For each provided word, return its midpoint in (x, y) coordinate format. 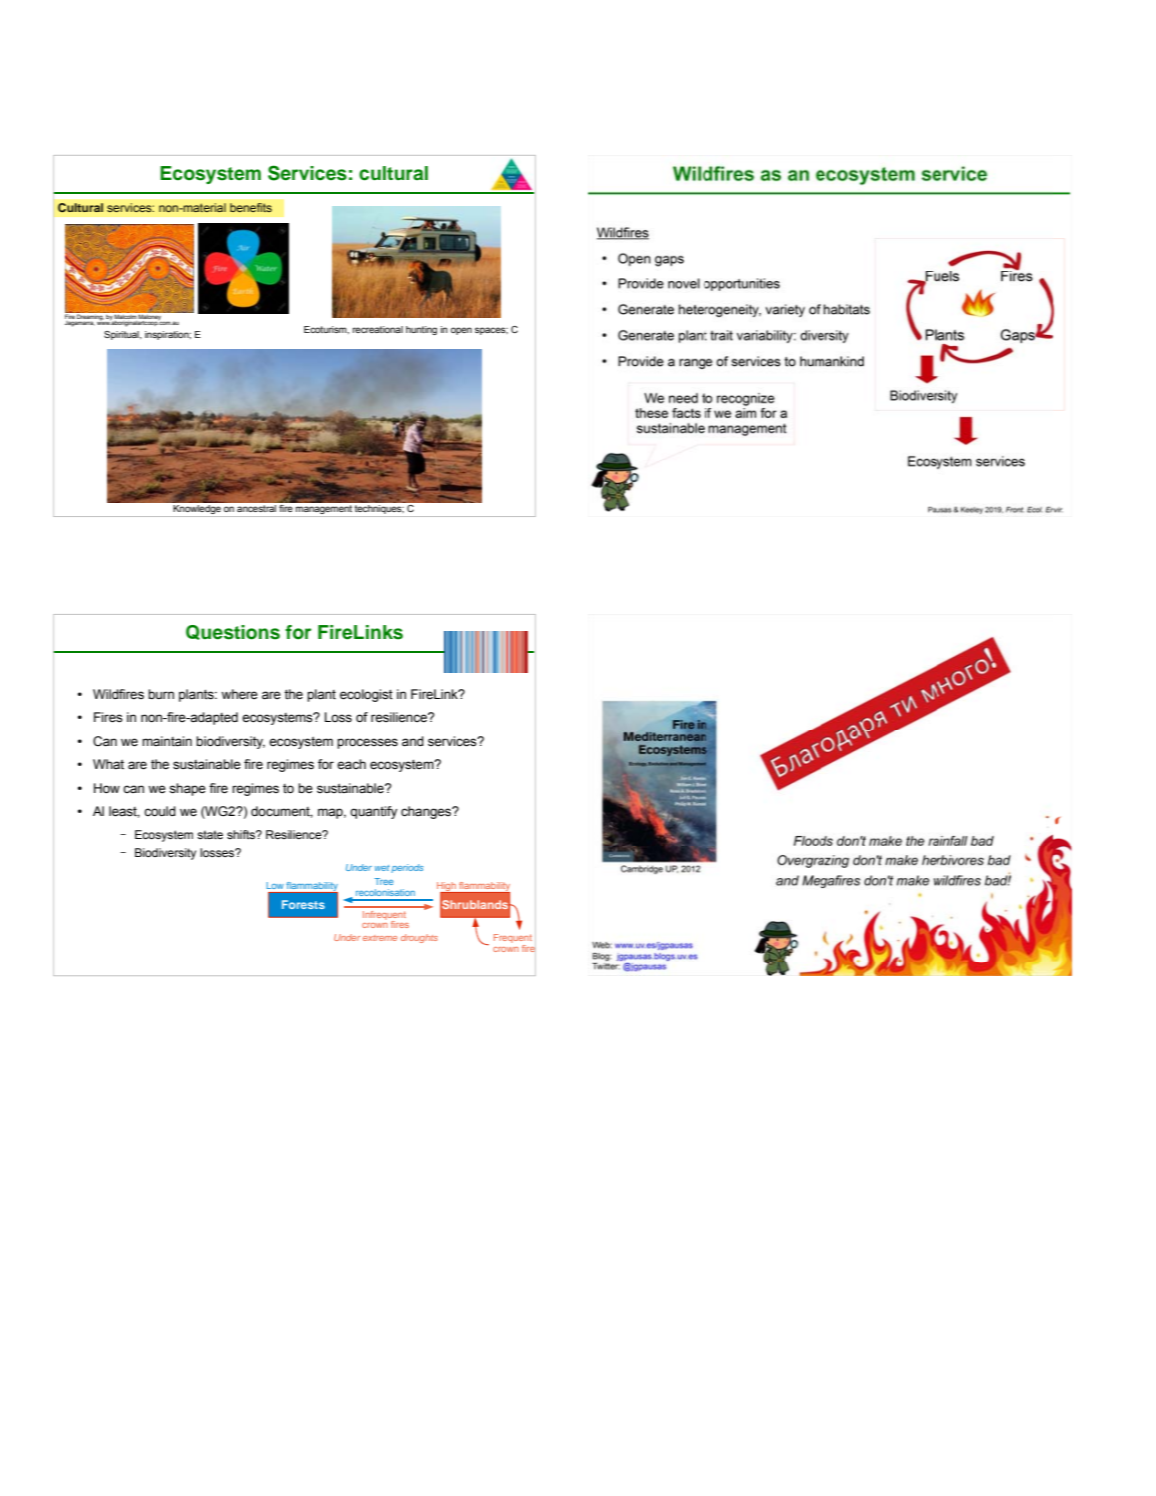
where (239, 694)
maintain (167, 741)
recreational (378, 329)
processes (367, 743)
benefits (251, 207)
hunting (421, 330)
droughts (419, 938)
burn (161, 694)
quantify (373, 812)
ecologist (366, 695)
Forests (303, 904)
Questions (233, 632)
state (210, 834)
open (461, 331)
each (351, 764)
